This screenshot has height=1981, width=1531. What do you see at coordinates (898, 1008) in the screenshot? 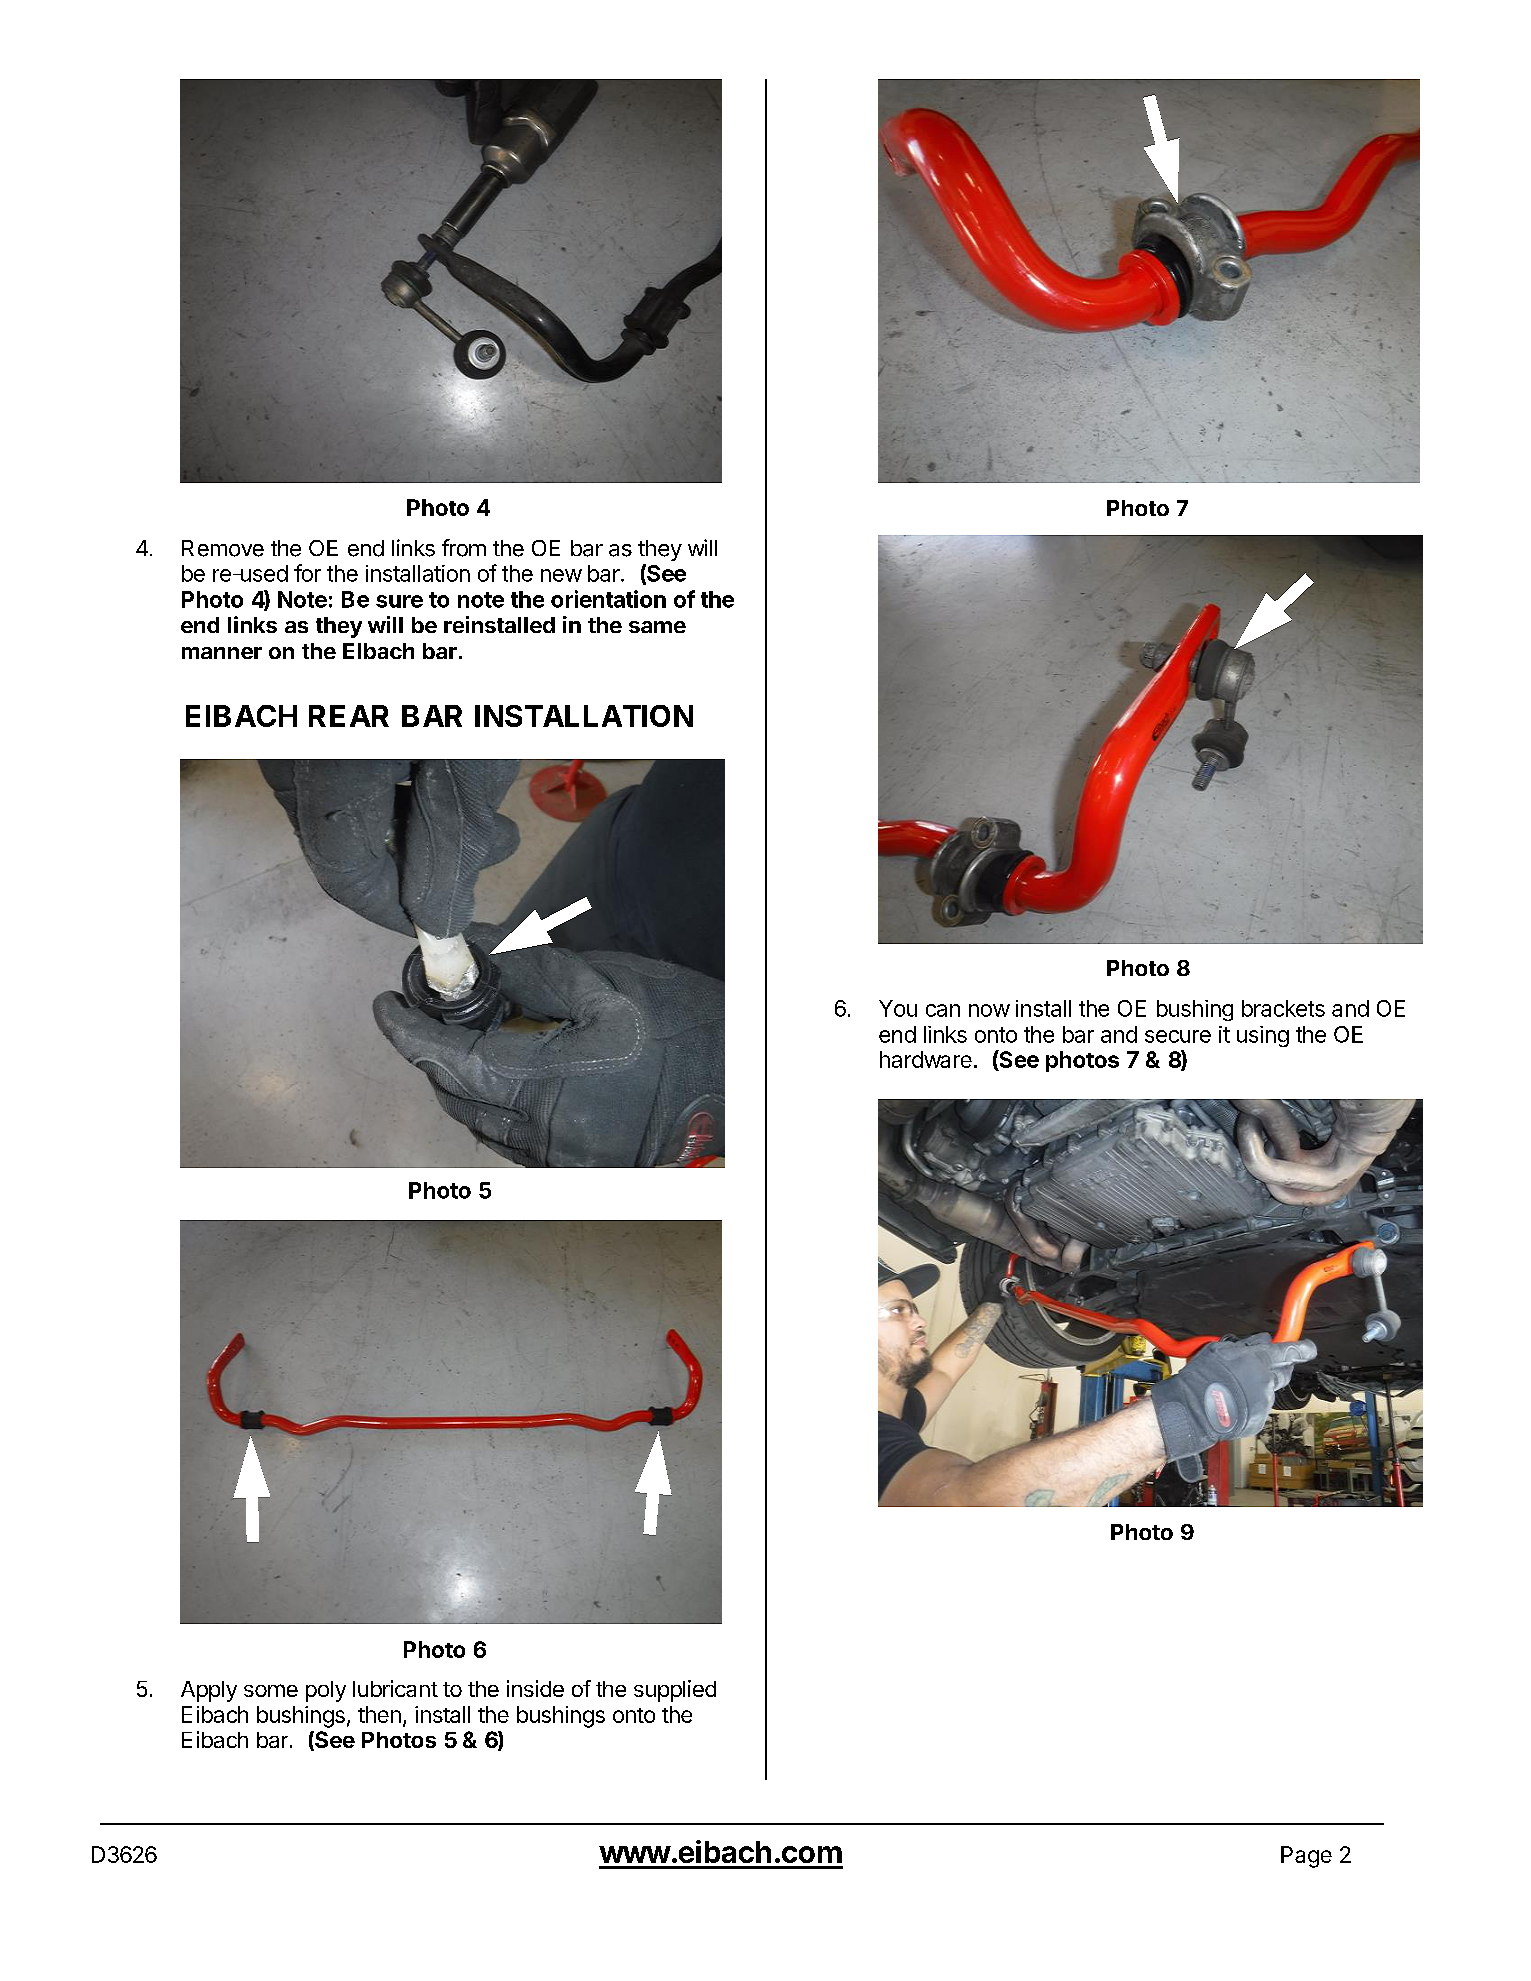
I see `You` at bounding box center [898, 1008].
